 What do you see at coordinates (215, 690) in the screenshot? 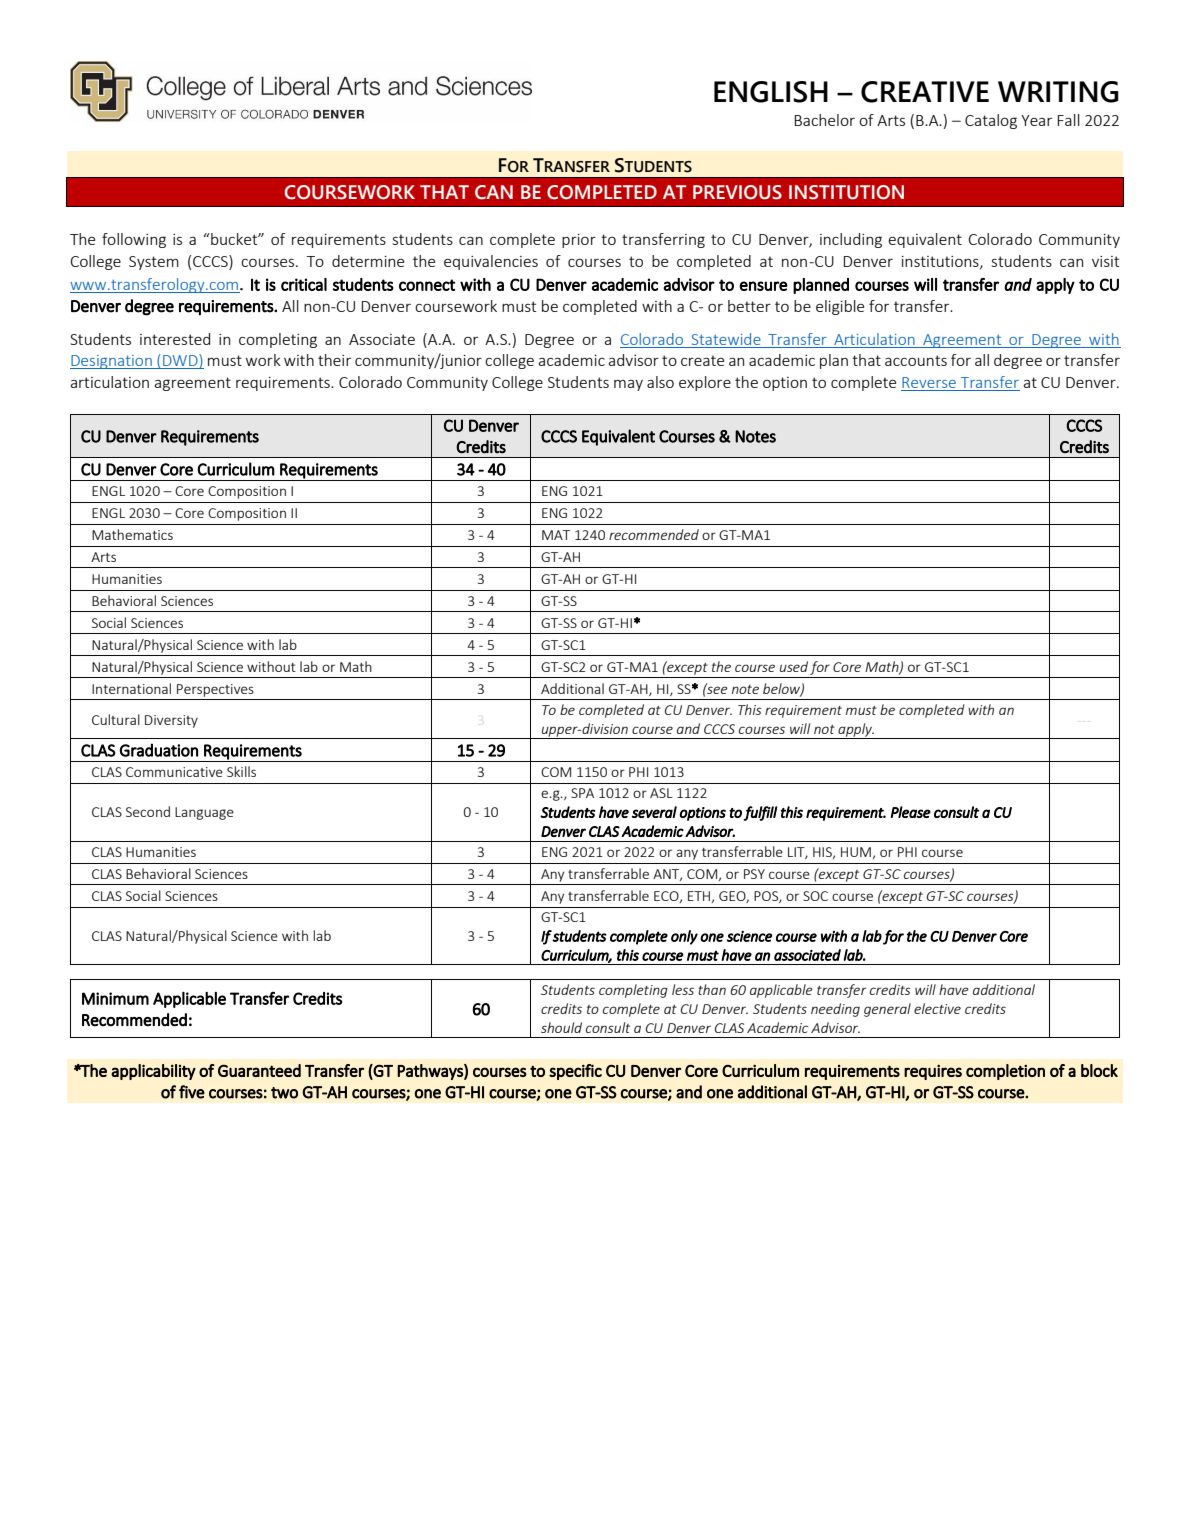
I see `Perspectives` at bounding box center [215, 690].
